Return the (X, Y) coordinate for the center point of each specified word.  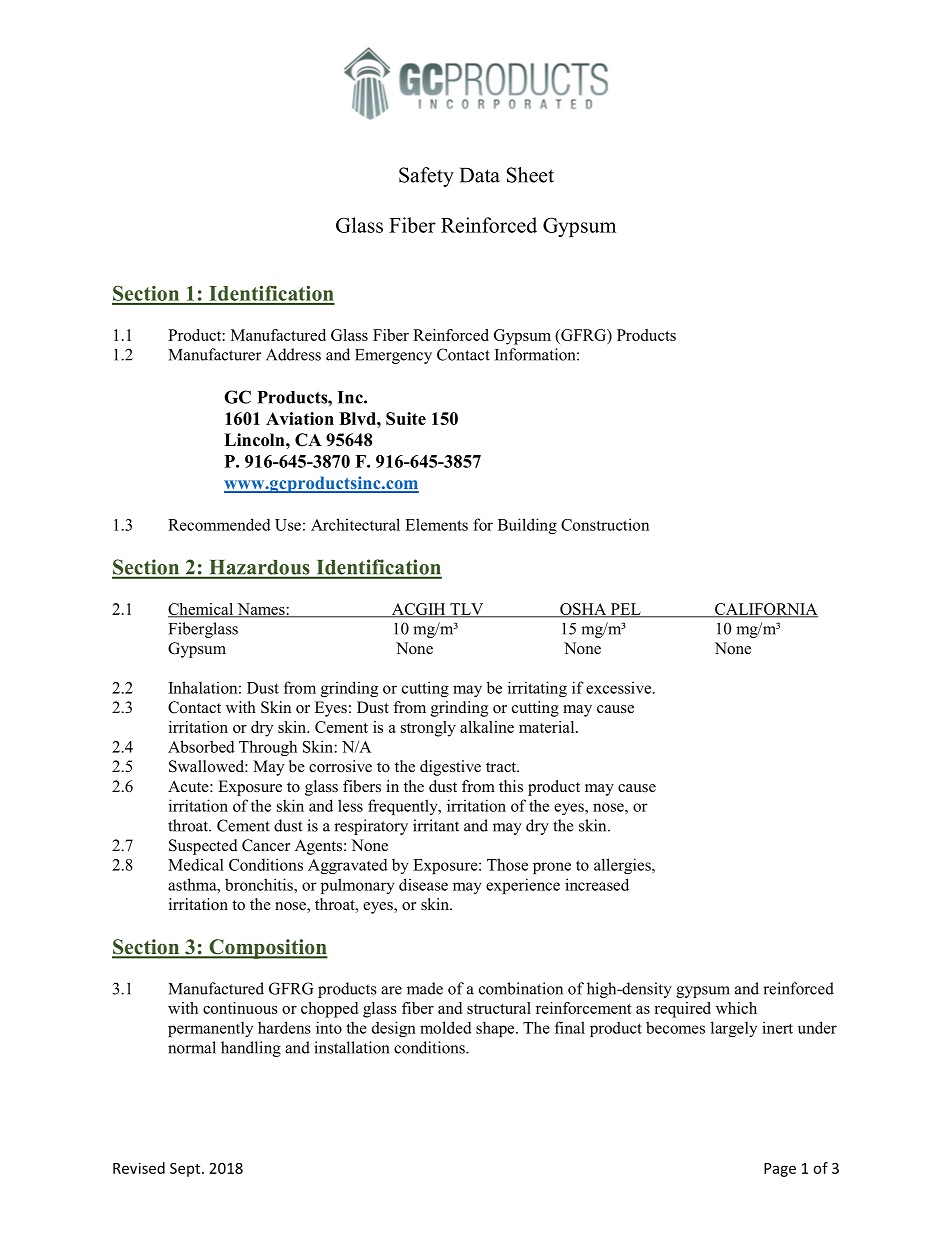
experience (523, 886)
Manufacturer (215, 354)
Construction (605, 524)
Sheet (530, 175)
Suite (406, 418)
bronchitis (260, 884)
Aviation (300, 418)
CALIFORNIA (765, 610)
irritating (537, 689)
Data (480, 175)
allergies (623, 866)
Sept (186, 1170)
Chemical (202, 610)
